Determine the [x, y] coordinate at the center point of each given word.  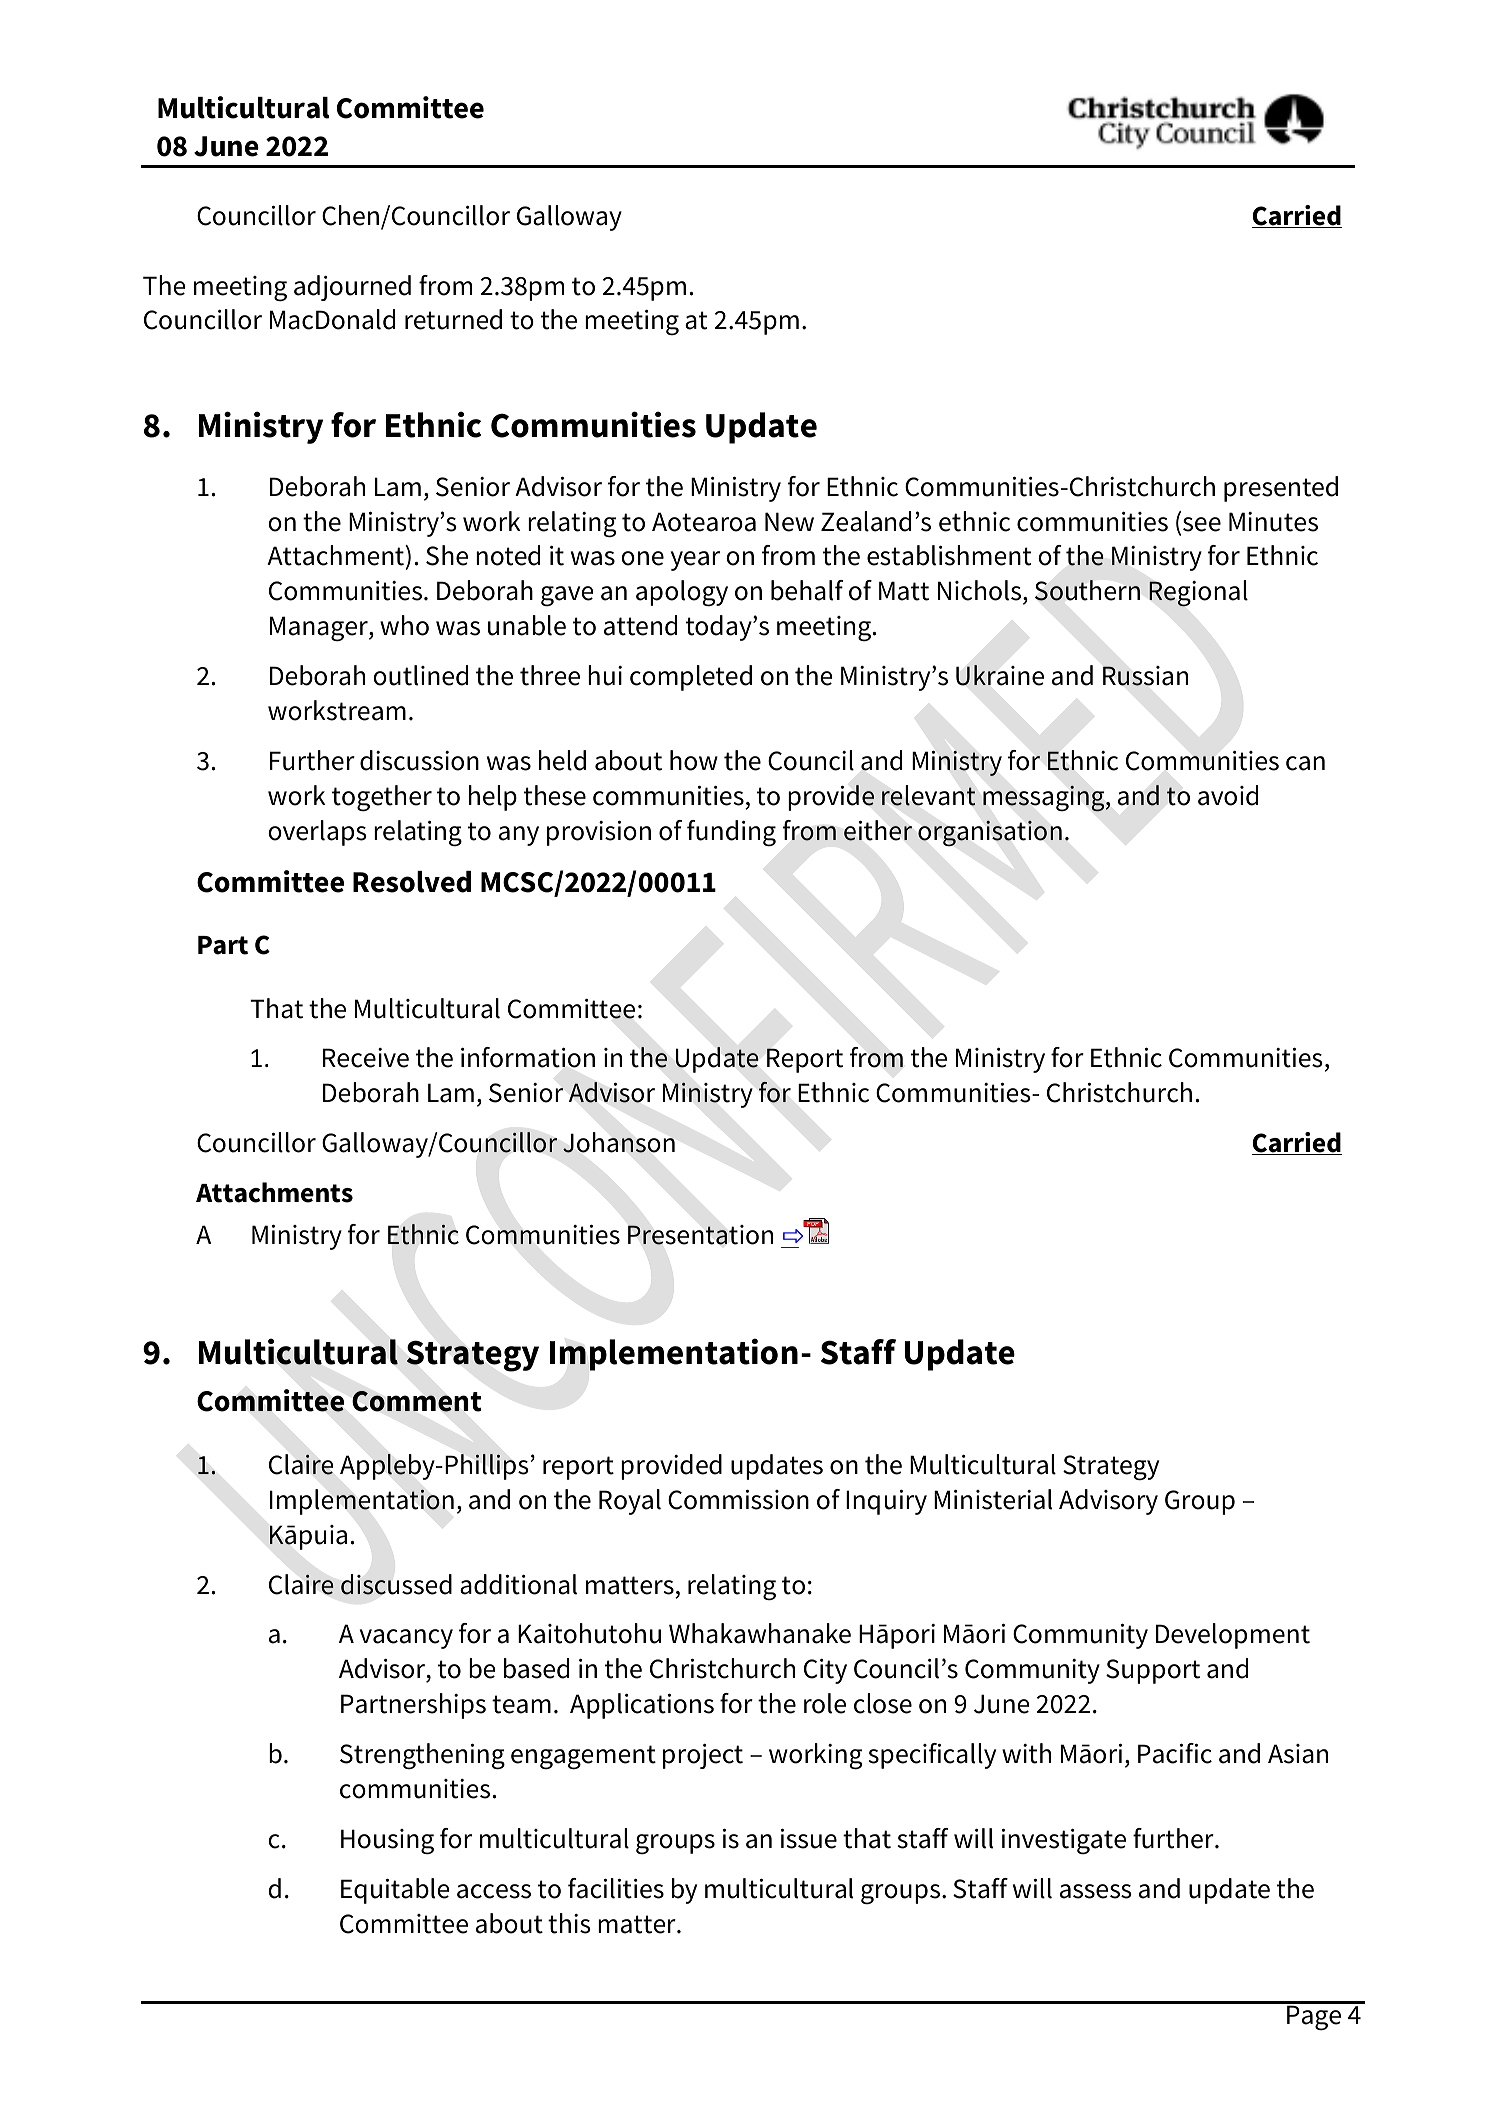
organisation [990, 833]
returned [453, 319]
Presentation [700, 1235]
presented [1281, 489]
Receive [366, 1058]
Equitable [395, 1891]
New [789, 522]
